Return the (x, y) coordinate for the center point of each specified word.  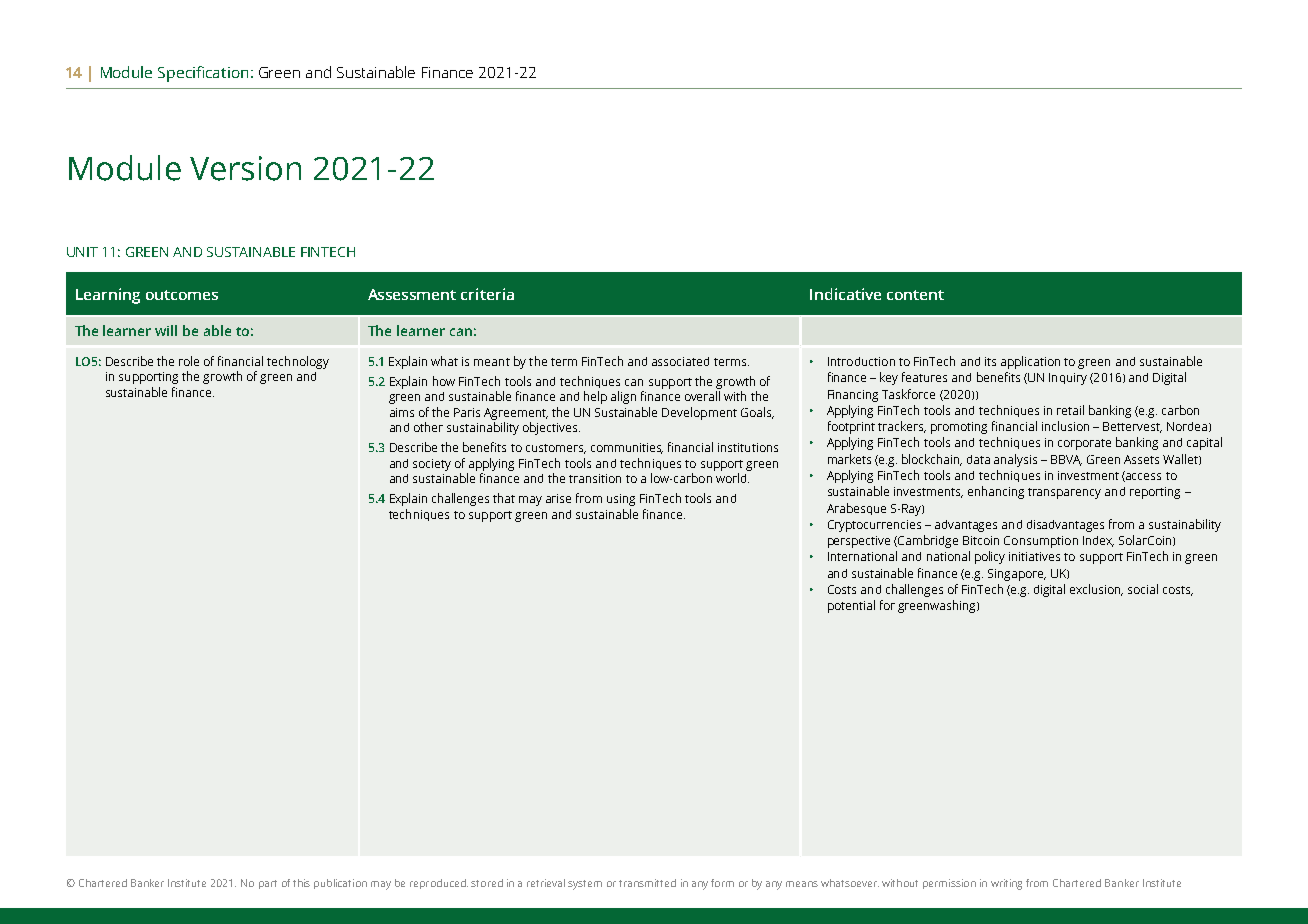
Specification (203, 74)
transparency (1064, 493)
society (432, 465)
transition (595, 478)
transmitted (647, 883)
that (504, 498)
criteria (487, 294)
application (1030, 362)
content (915, 295)
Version (245, 168)
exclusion (1096, 590)
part (268, 884)
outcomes (182, 295)
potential (851, 606)
